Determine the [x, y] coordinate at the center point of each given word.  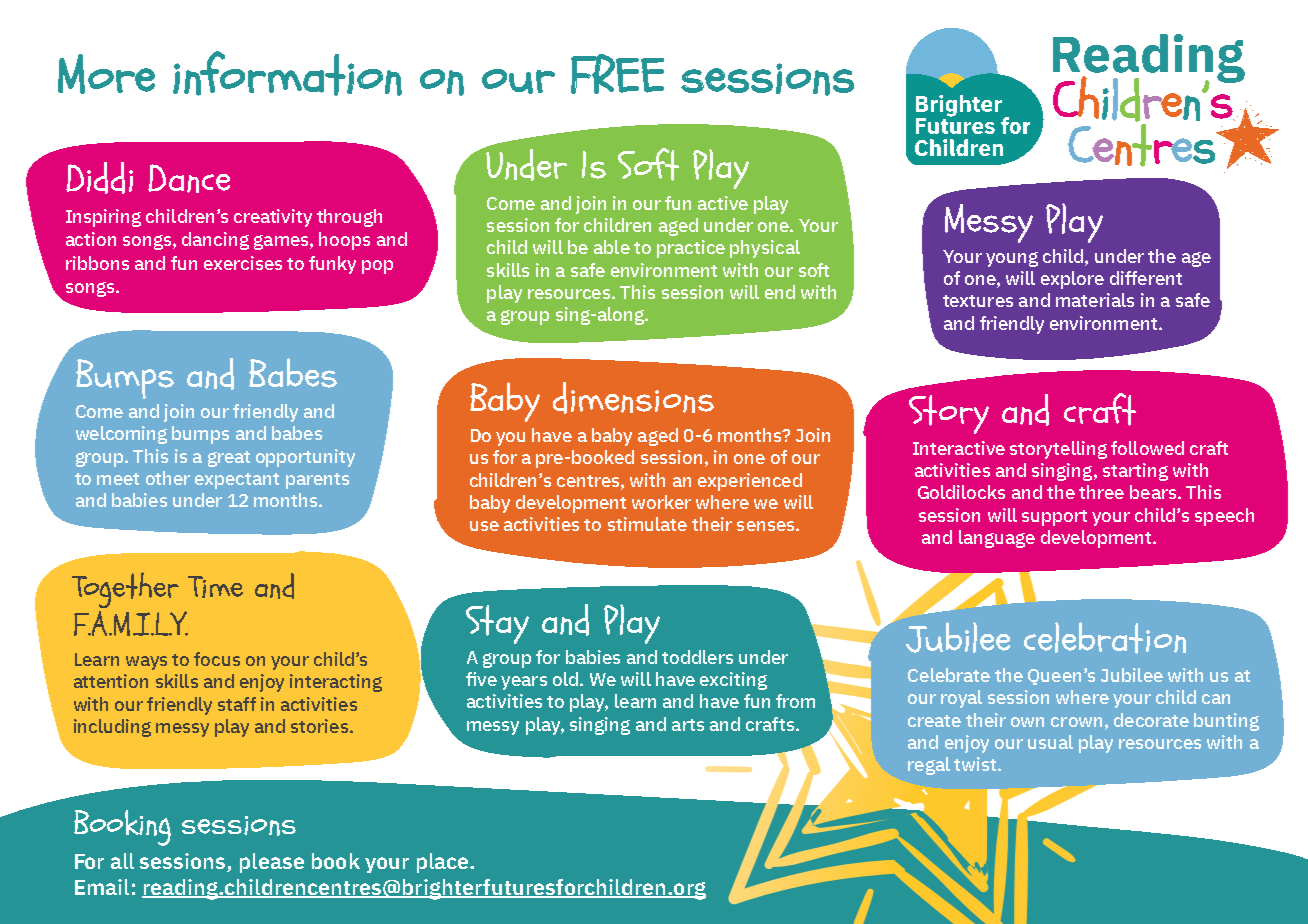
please [272, 863]
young [1012, 259]
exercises [243, 263]
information [287, 73]
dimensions [633, 398]
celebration [1105, 638]
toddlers [697, 657]
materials [1095, 300]
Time [215, 587]
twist [976, 764]
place [444, 863]
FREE [617, 74]
